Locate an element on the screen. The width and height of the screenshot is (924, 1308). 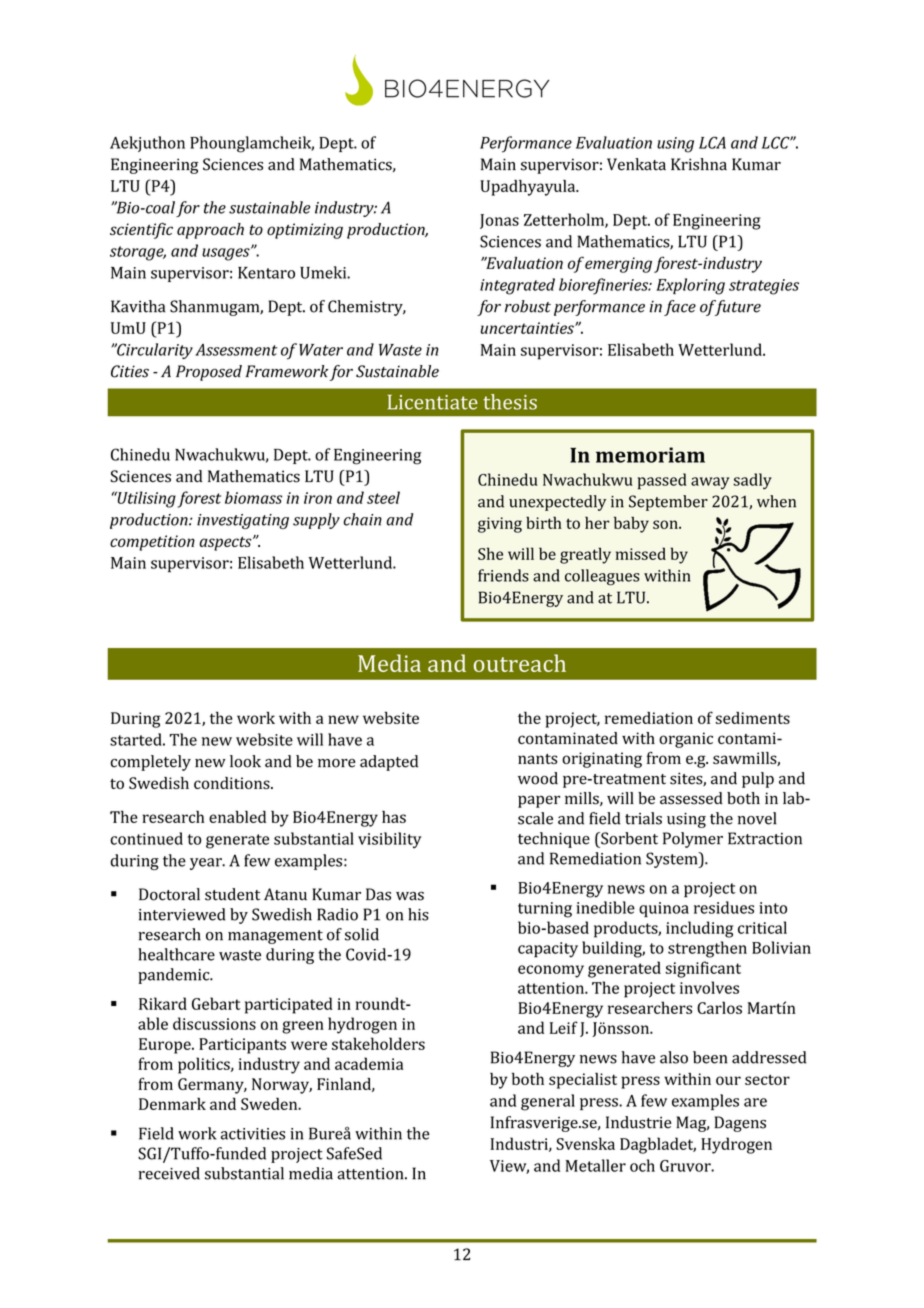
biomass is located at coordinates (253, 497).
